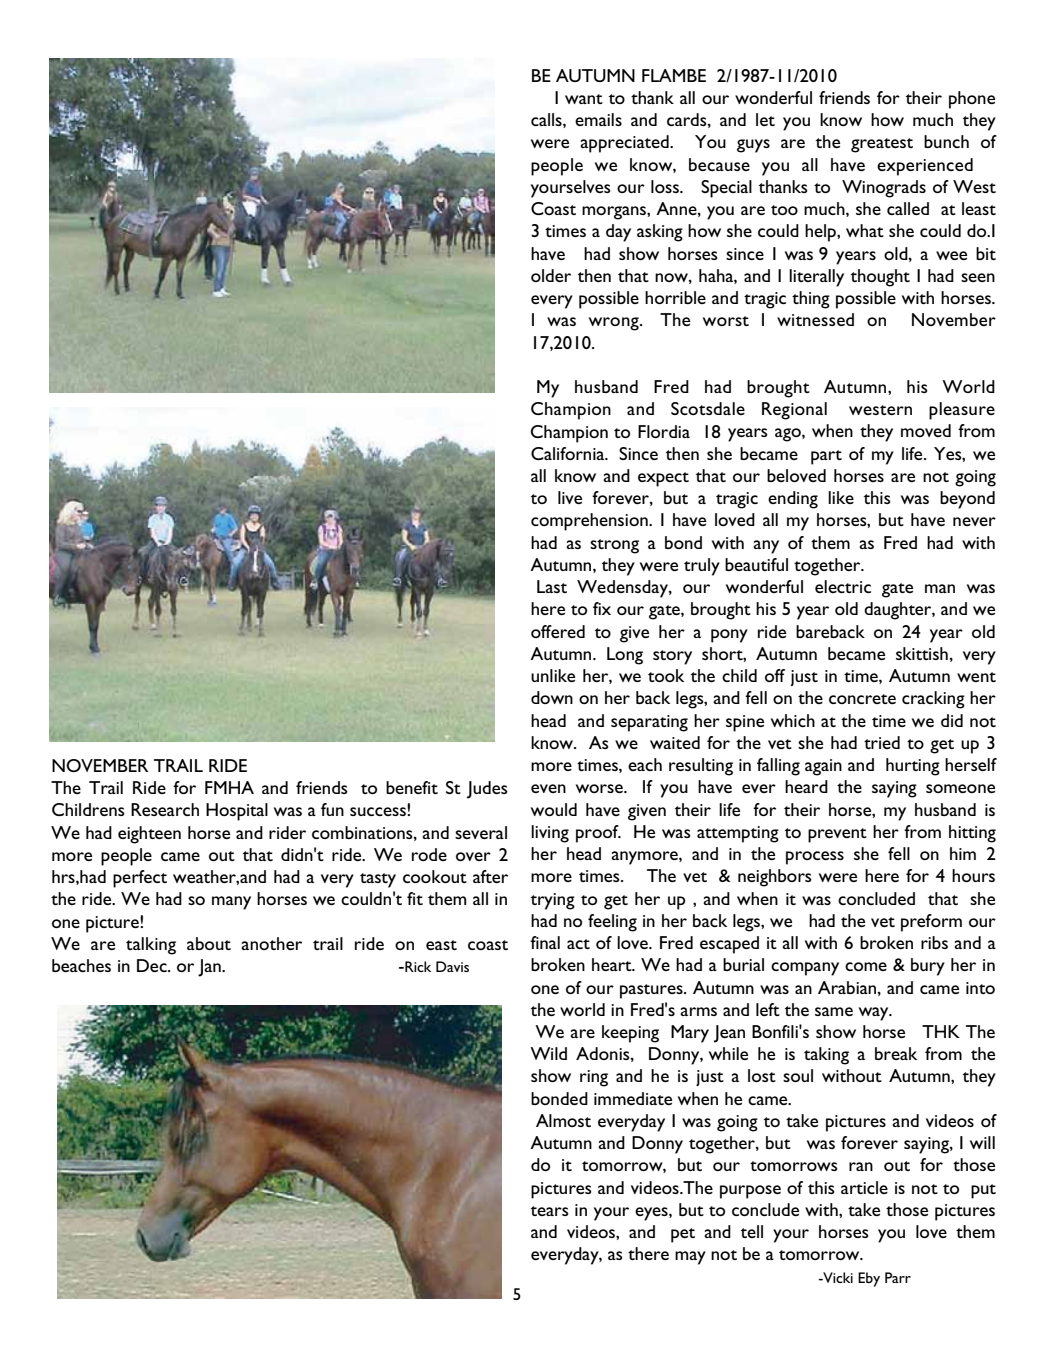 This image has width=1047, height=1355. I want to click on want, so click(584, 99).
